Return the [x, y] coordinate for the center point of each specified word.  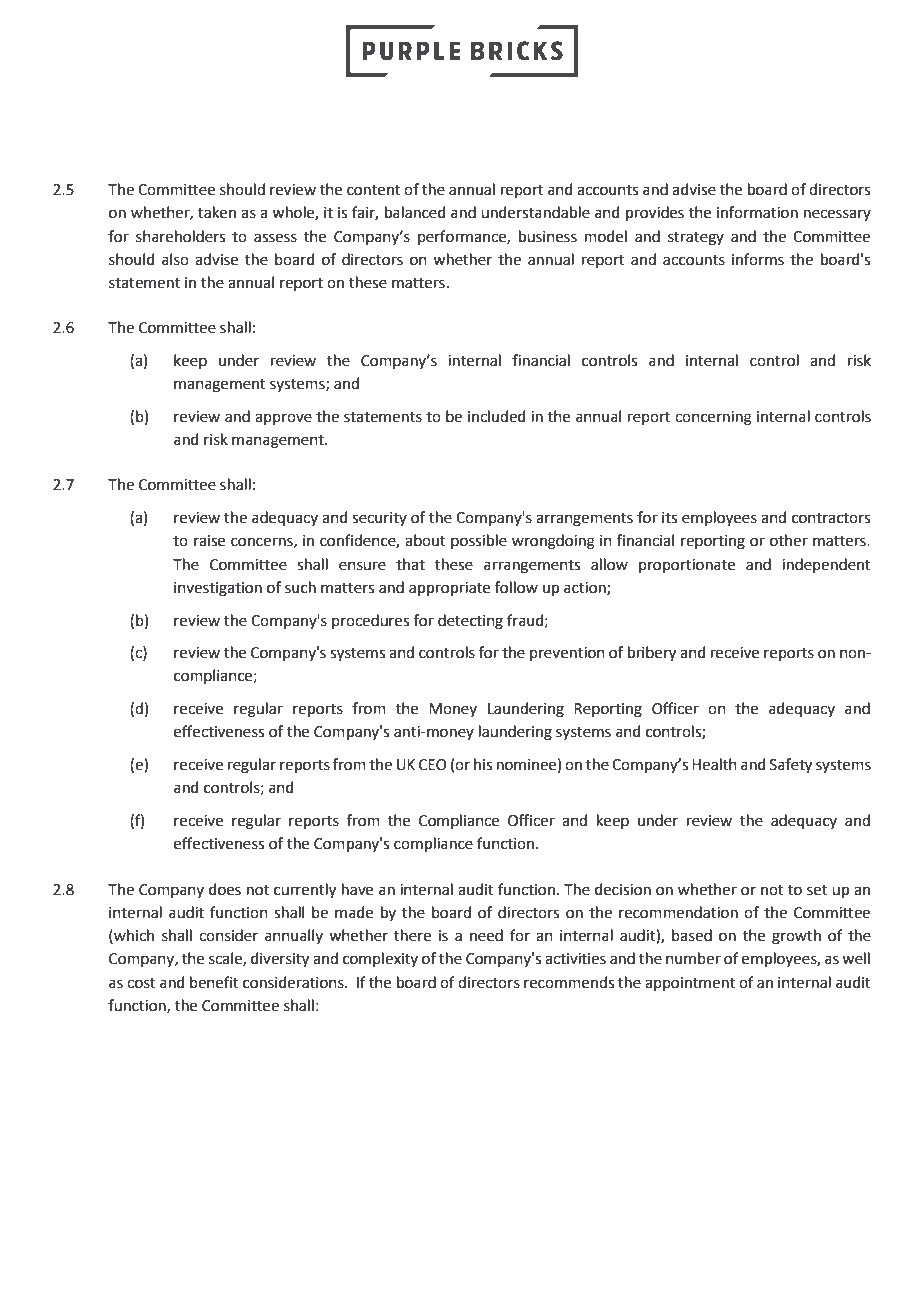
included [497, 416]
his [483, 764]
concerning [713, 418]
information [757, 212]
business [548, 236]
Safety [791, 766]
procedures [370, 621]
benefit [214, 982]
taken [217, 212]
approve [283, 419]
